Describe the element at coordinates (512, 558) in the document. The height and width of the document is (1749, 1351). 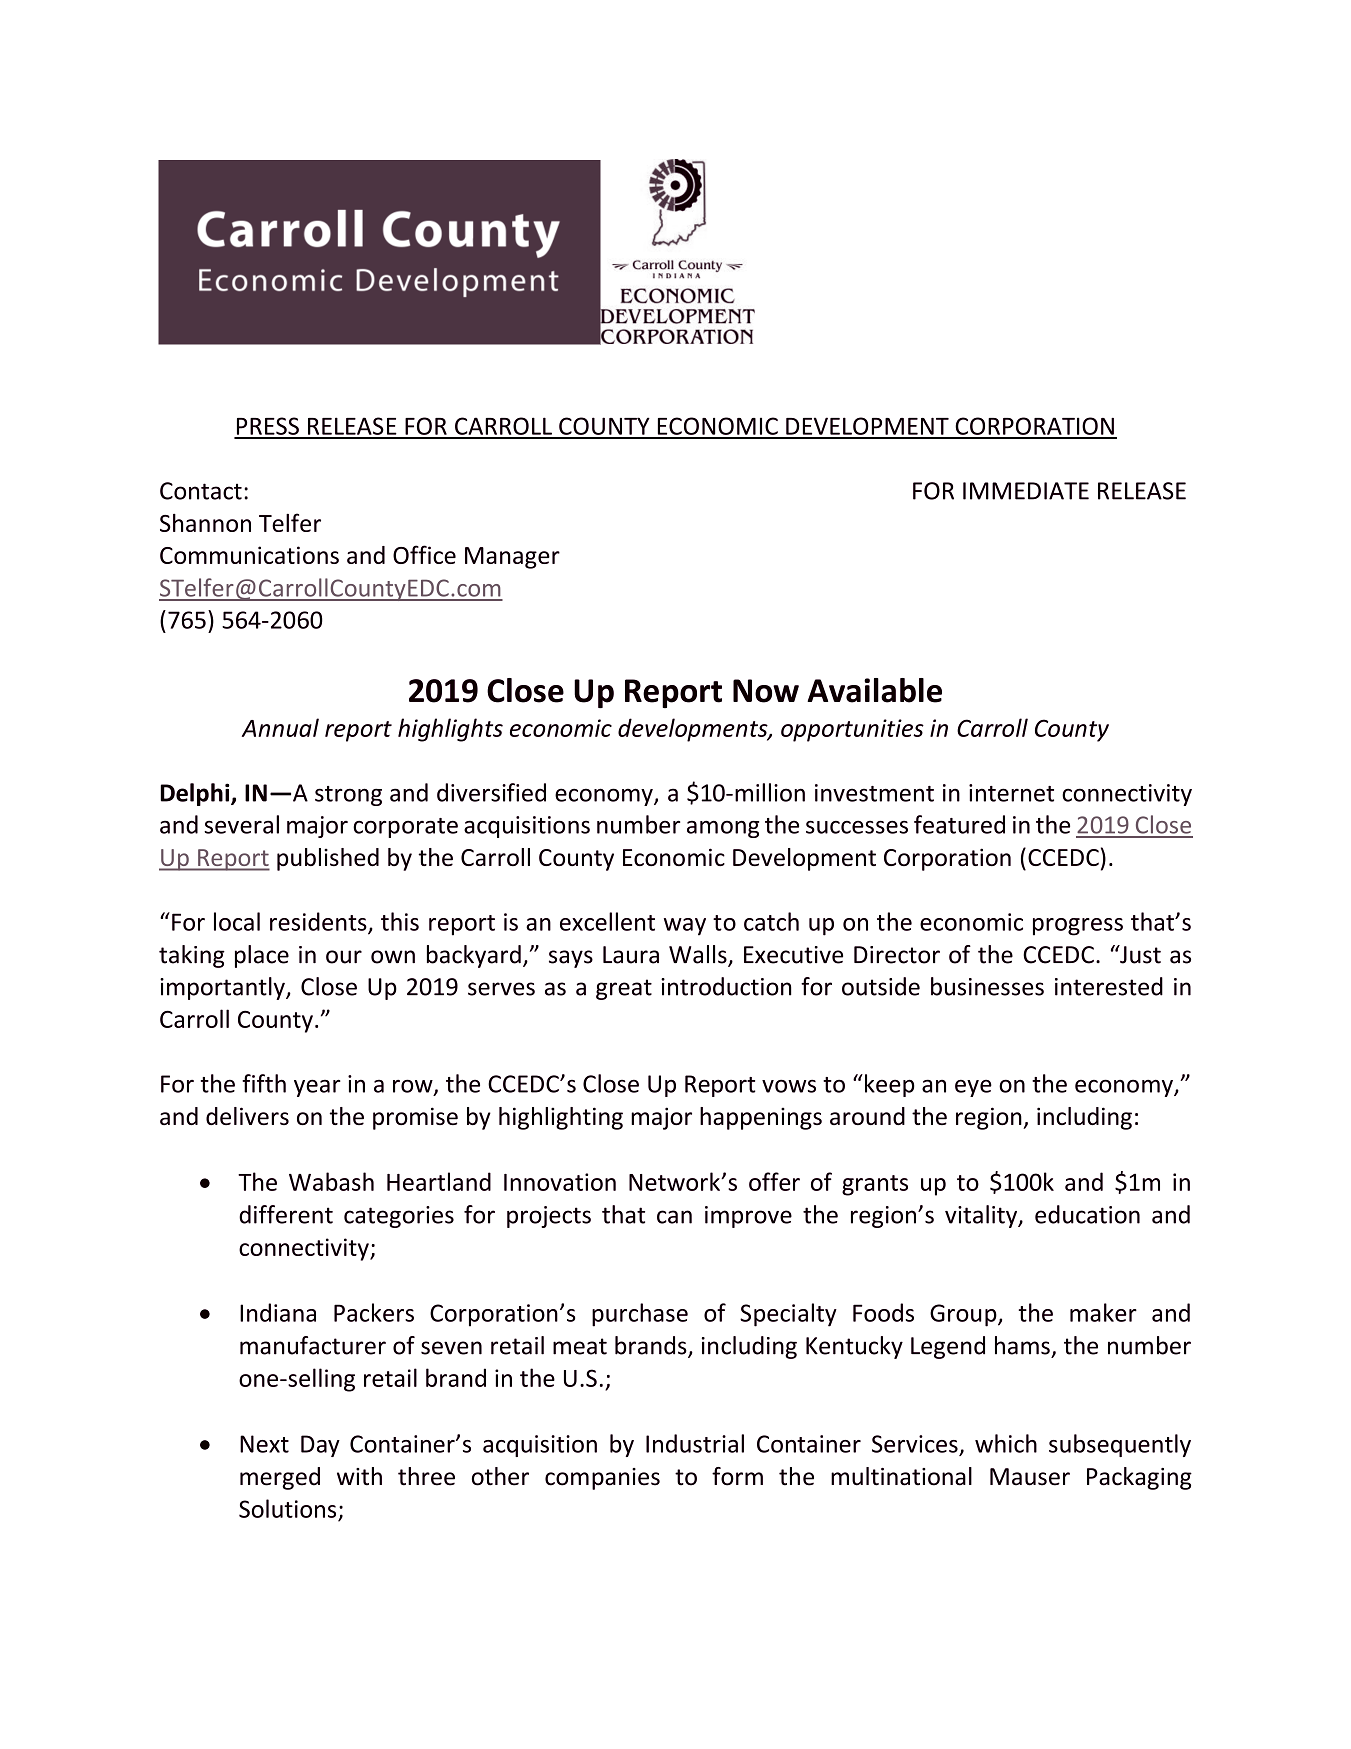
I see `Manager` at that location.
